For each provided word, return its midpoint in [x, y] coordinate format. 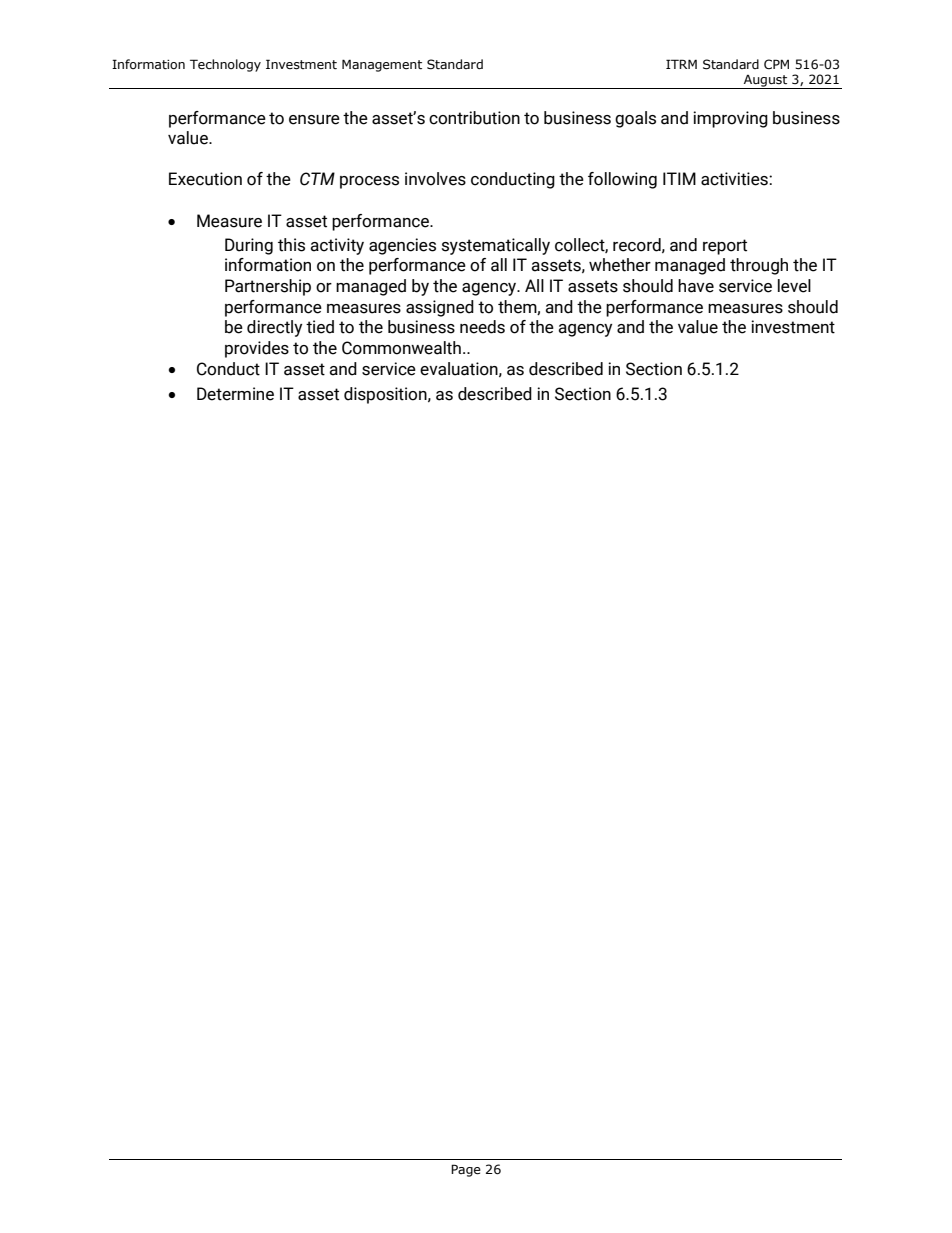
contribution [474, 118]
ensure [314, 120]
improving [730, 119]
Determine [235, 394]
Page [466, 1170]
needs [482, 327]
